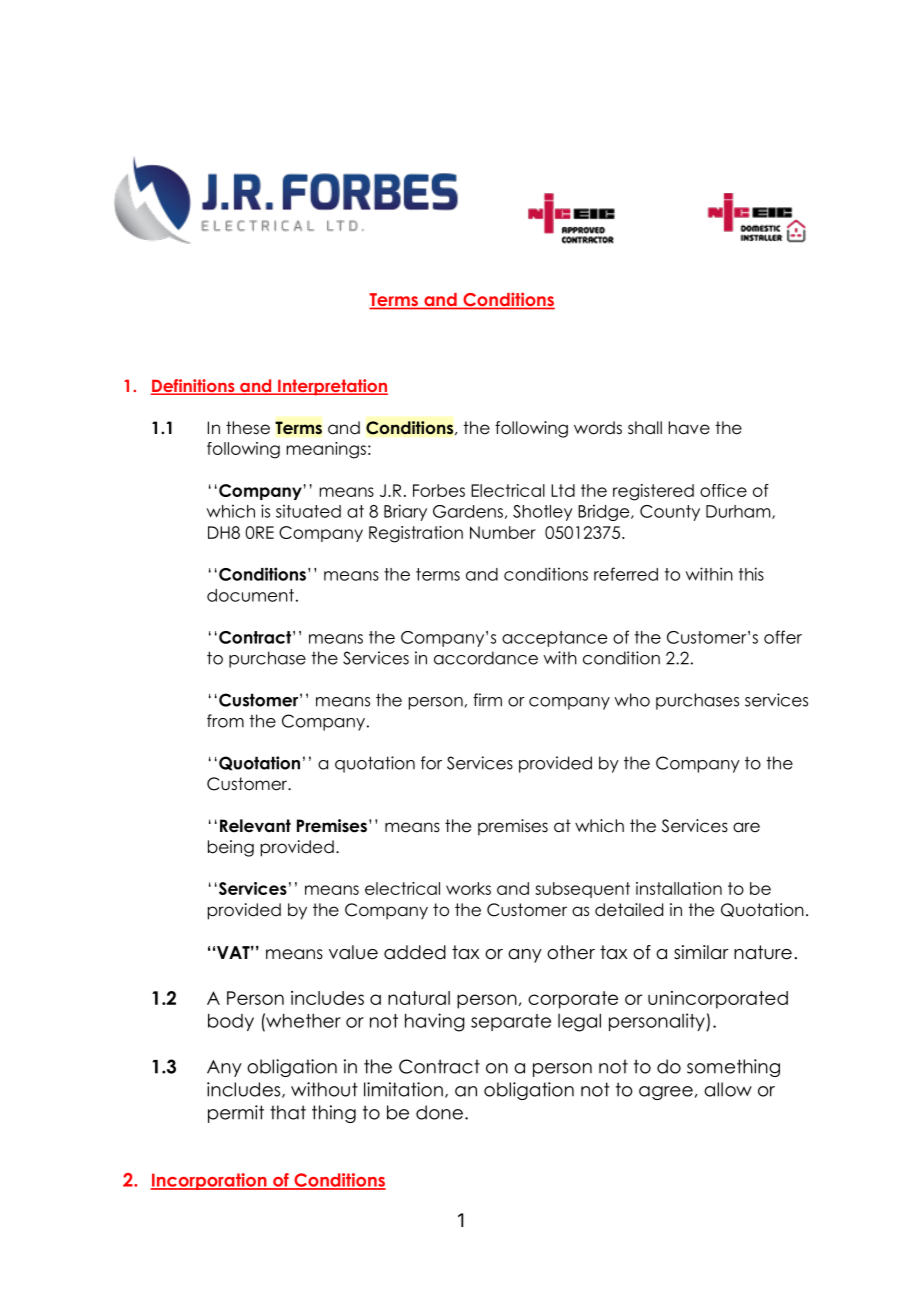 This screenshot has height=1308, width=924. Describe the element at coordinates (248, 428) in the screenshot. I see `these` at that location.
